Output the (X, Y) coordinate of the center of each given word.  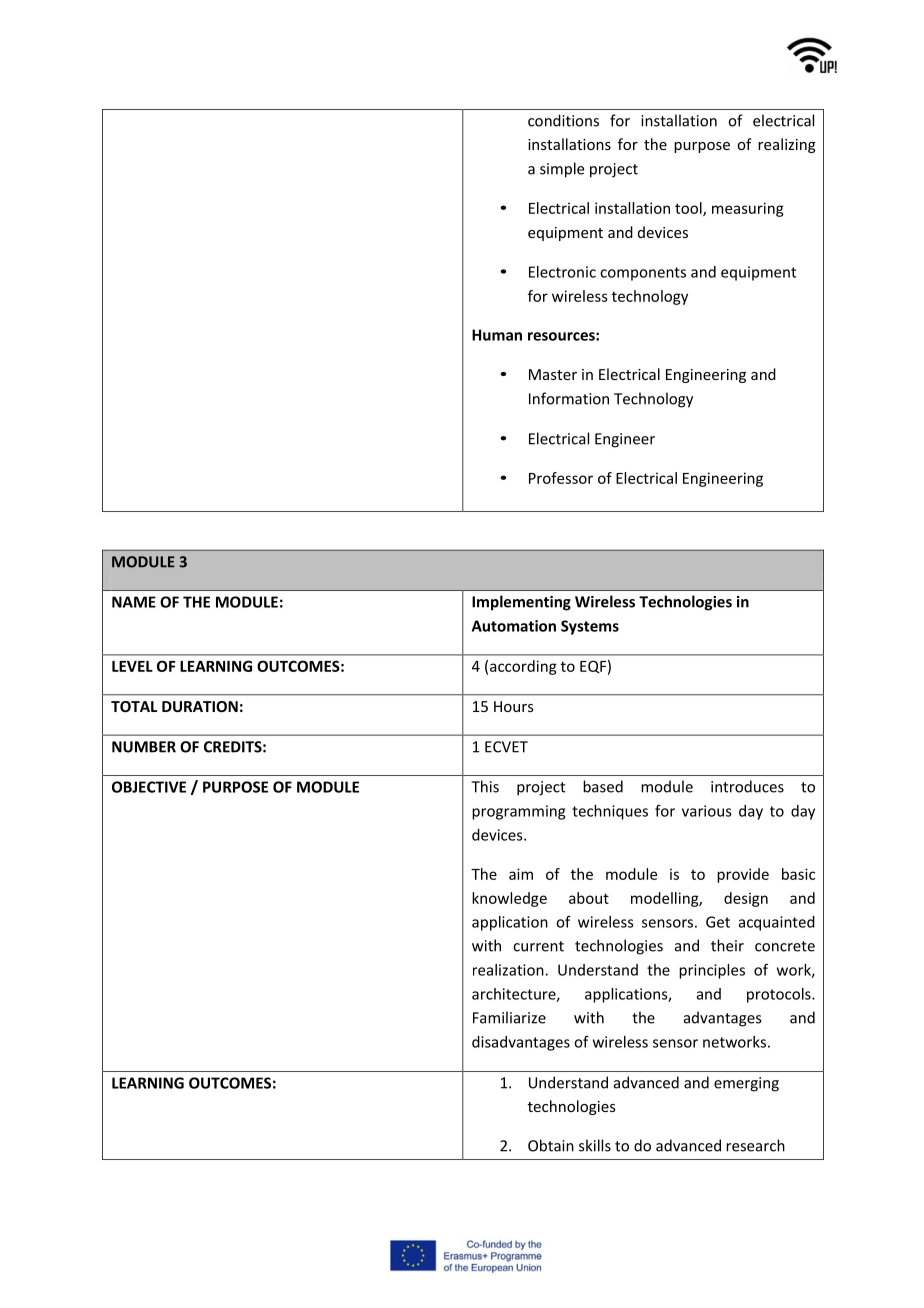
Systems (590, 627)
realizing (787, 145)
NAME (134, 602)
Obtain (551, 1145)
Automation (514, 626)
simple (562, 170)
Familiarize (509, 1017)
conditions (563, 120)
